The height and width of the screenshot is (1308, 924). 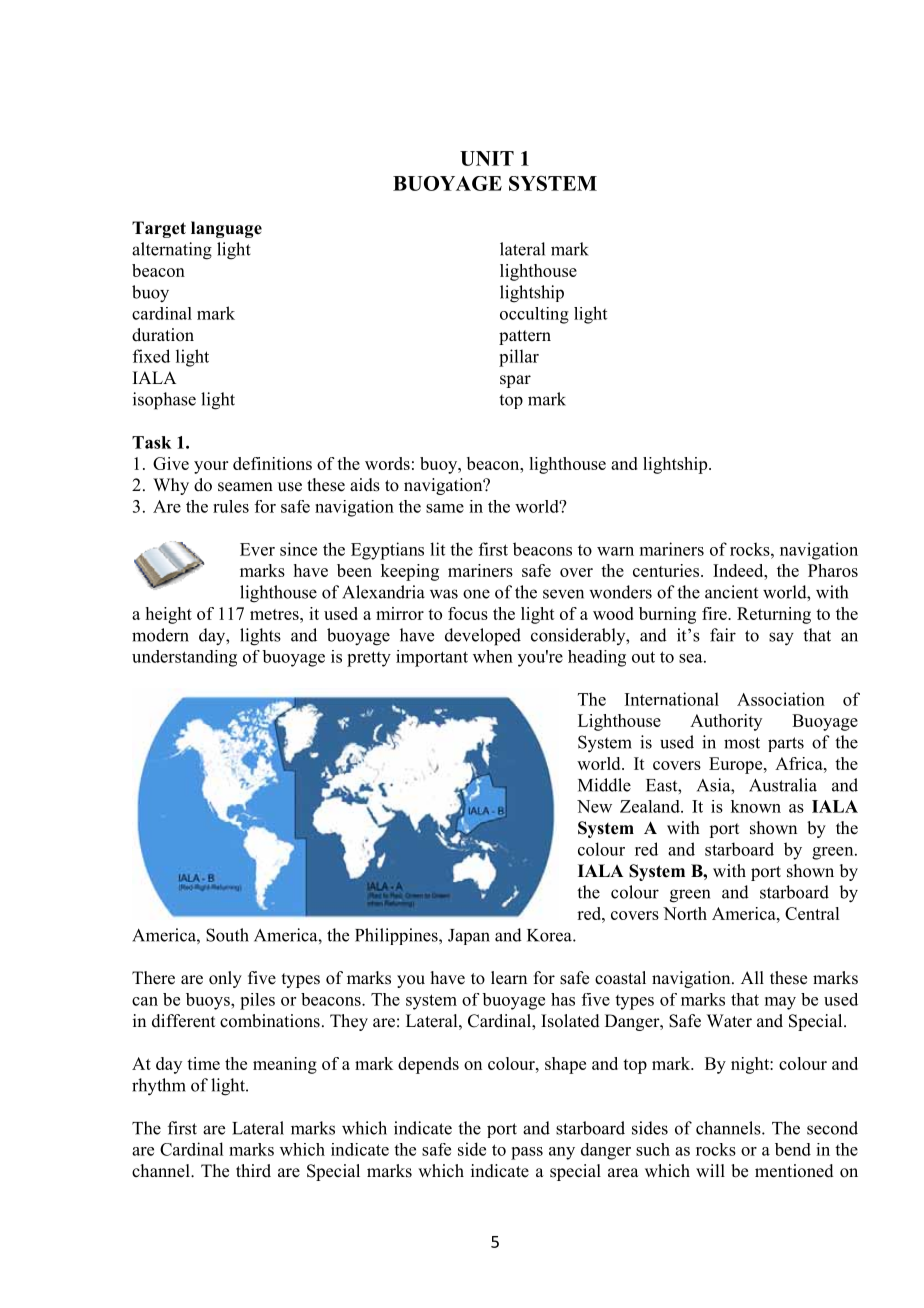 I want to click on third, so click(x=253, y=1171).
